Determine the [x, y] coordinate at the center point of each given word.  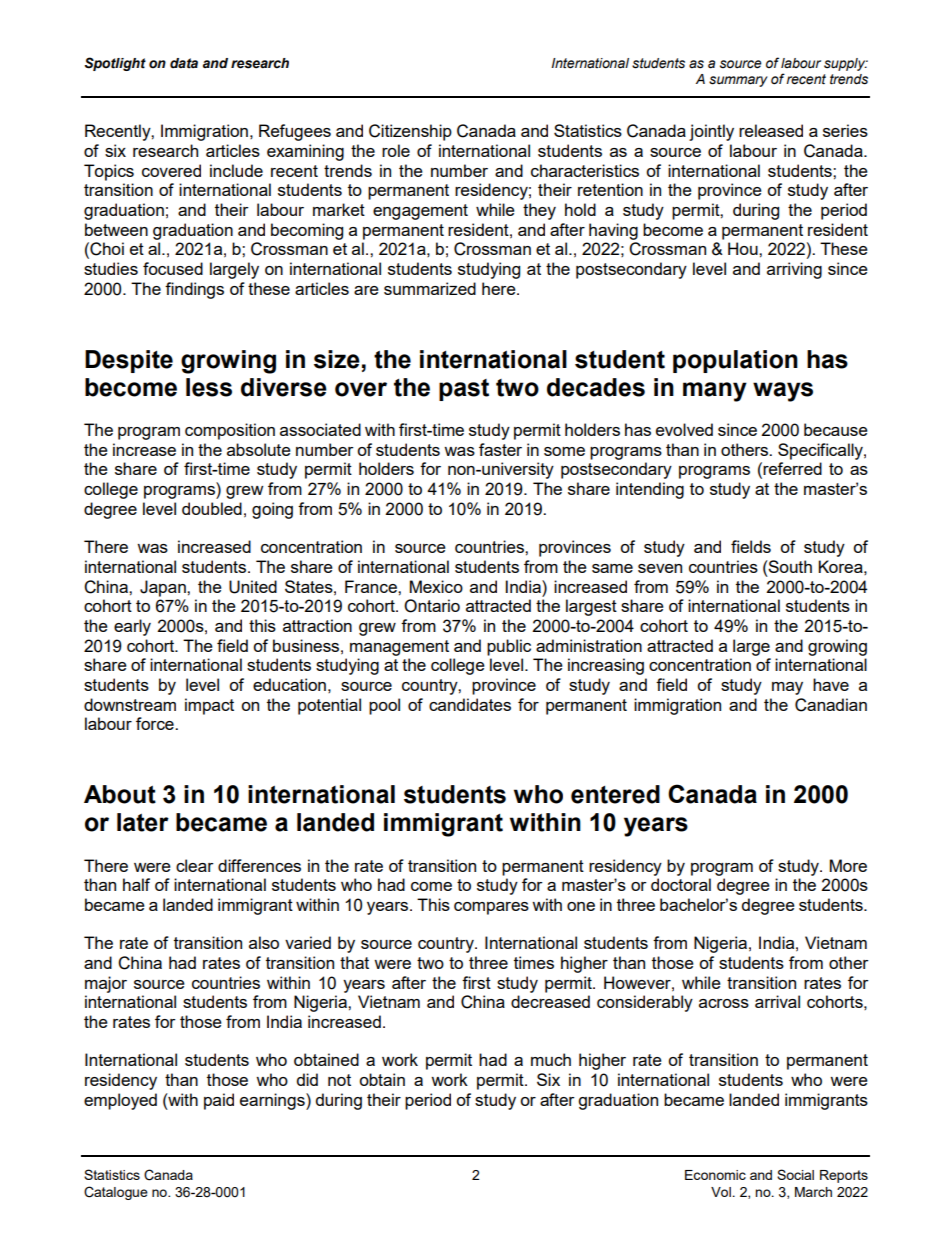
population [735, 361]
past [464, 390]
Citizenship [410, 132]
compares [491, 908]
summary [738, 81]
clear [195, 865]
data [184, 63]
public [509, 647]
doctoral [681, 884]
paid [219, 1101]
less [209, 387]
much [551, 1059]
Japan [164, 588]
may [787, 688]
